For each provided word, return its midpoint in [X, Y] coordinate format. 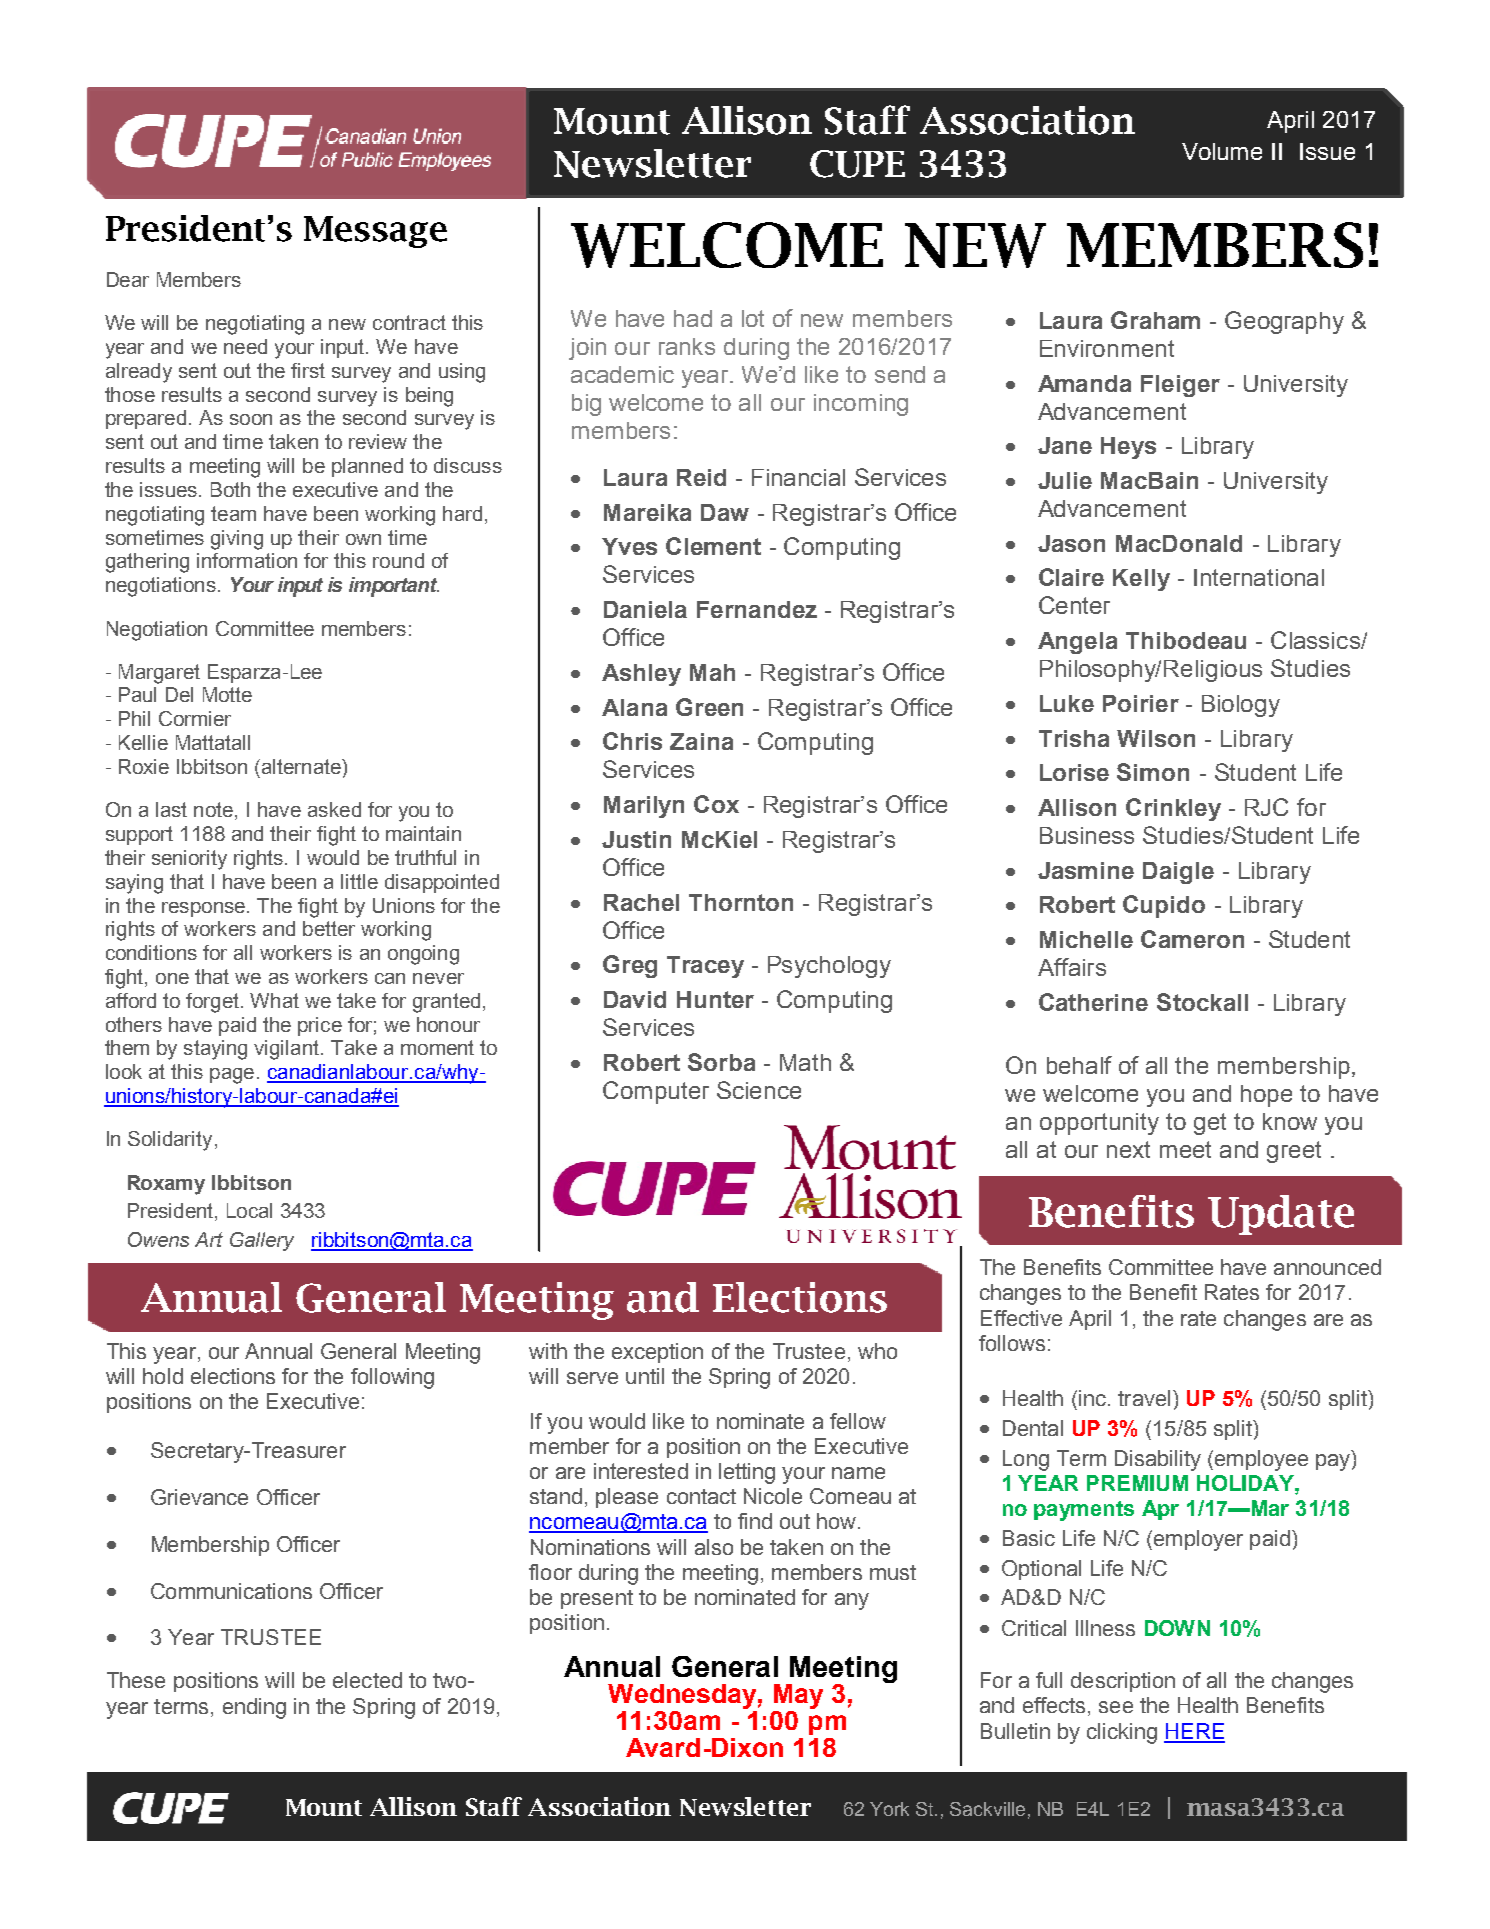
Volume [1222, 151]
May [798, 1696]
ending [254, 1708]
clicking [1122, 1733]
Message [375, 232]
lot [753, 318]
